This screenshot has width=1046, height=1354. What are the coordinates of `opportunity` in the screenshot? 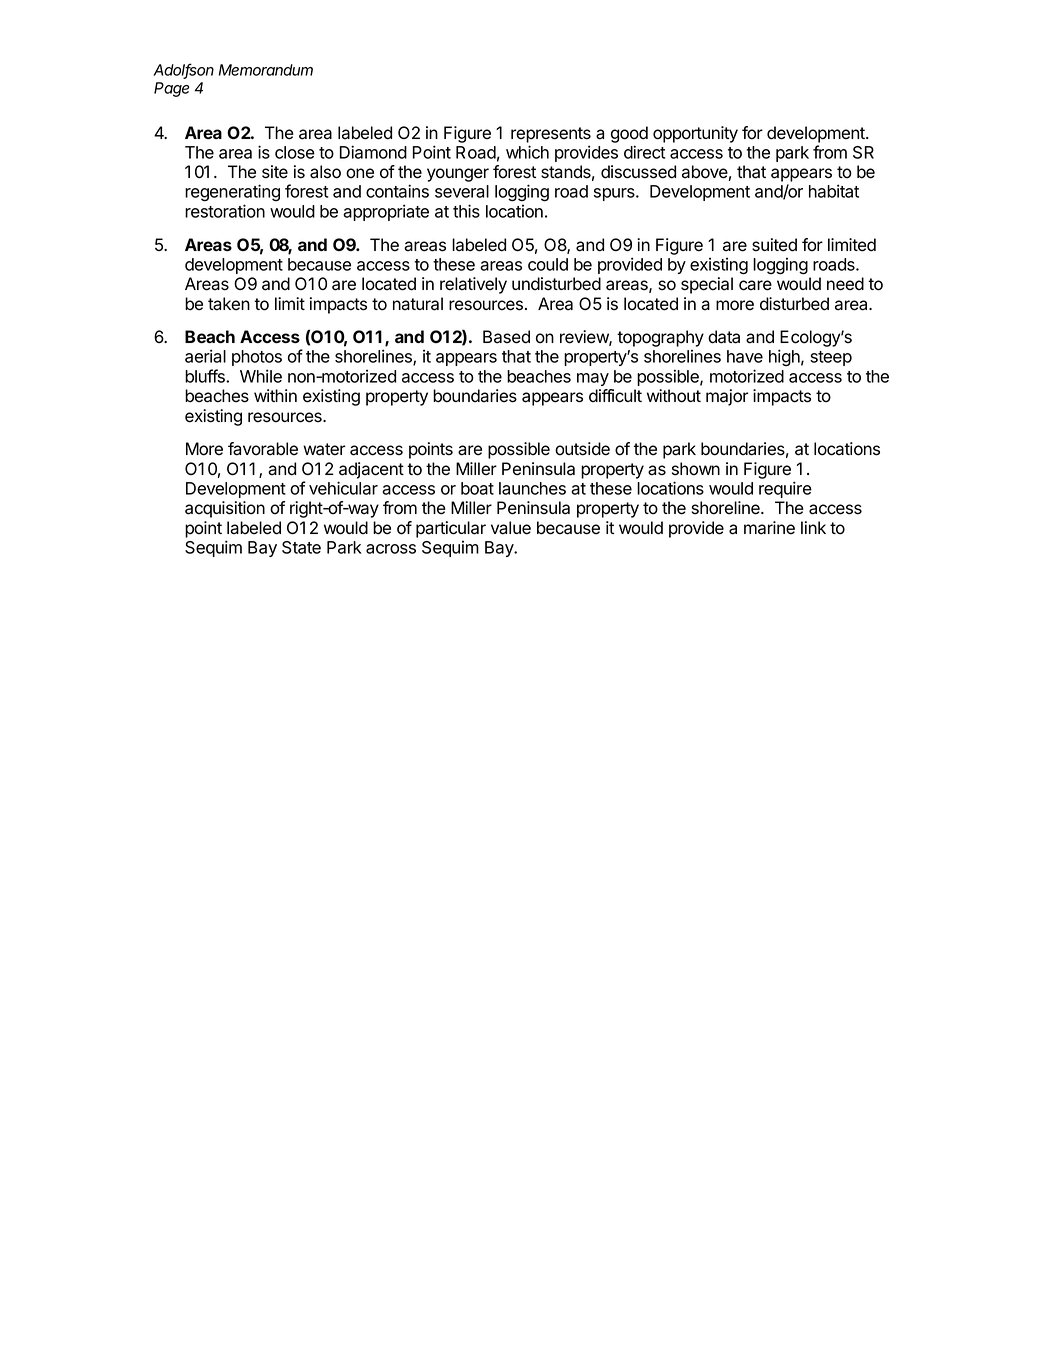 It's located at (695, 134).
